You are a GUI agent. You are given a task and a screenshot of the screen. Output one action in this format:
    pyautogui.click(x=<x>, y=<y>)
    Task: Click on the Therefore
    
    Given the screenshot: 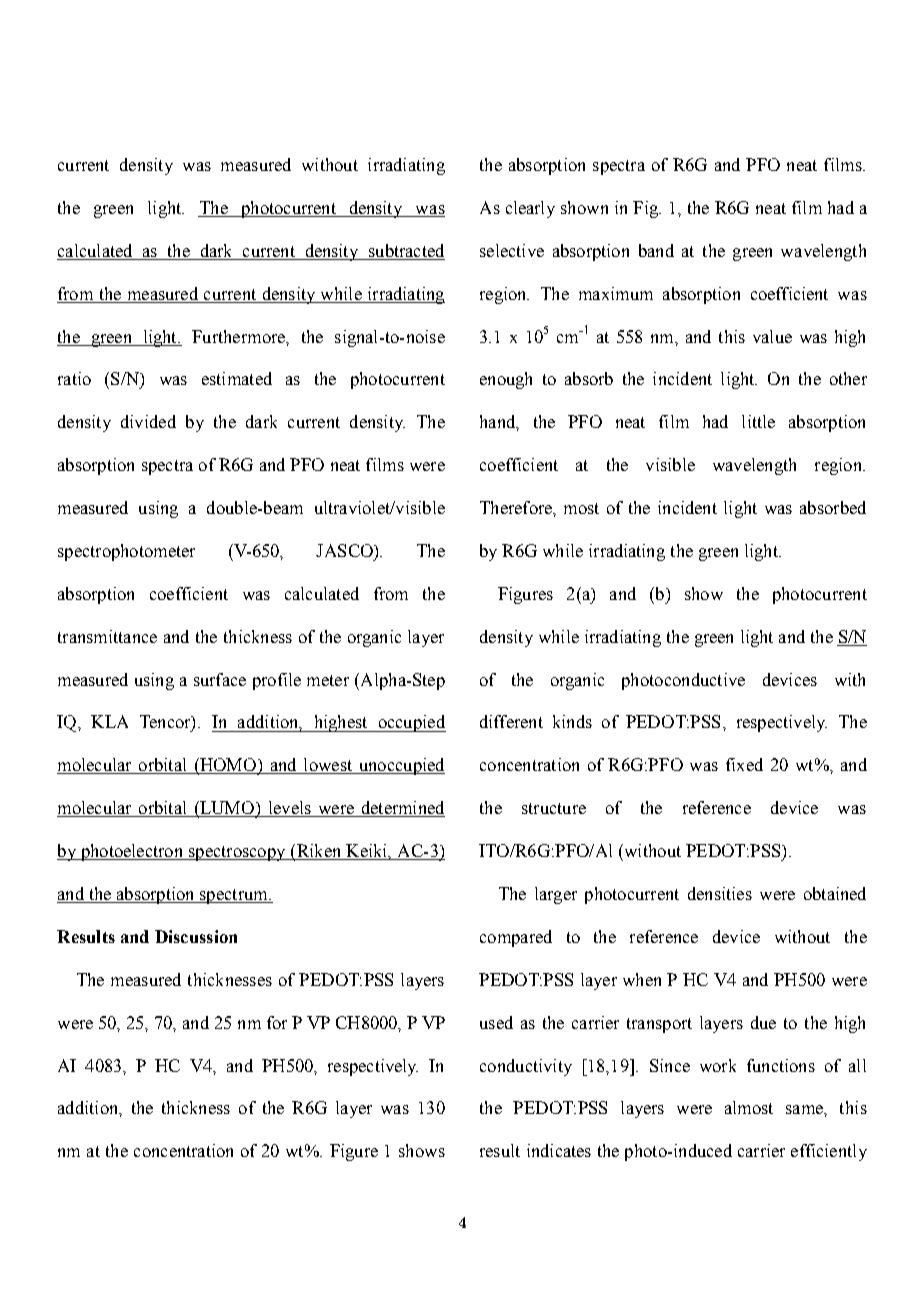 What is the action you would take?
    pyautogui.click(x=517, y=507)
